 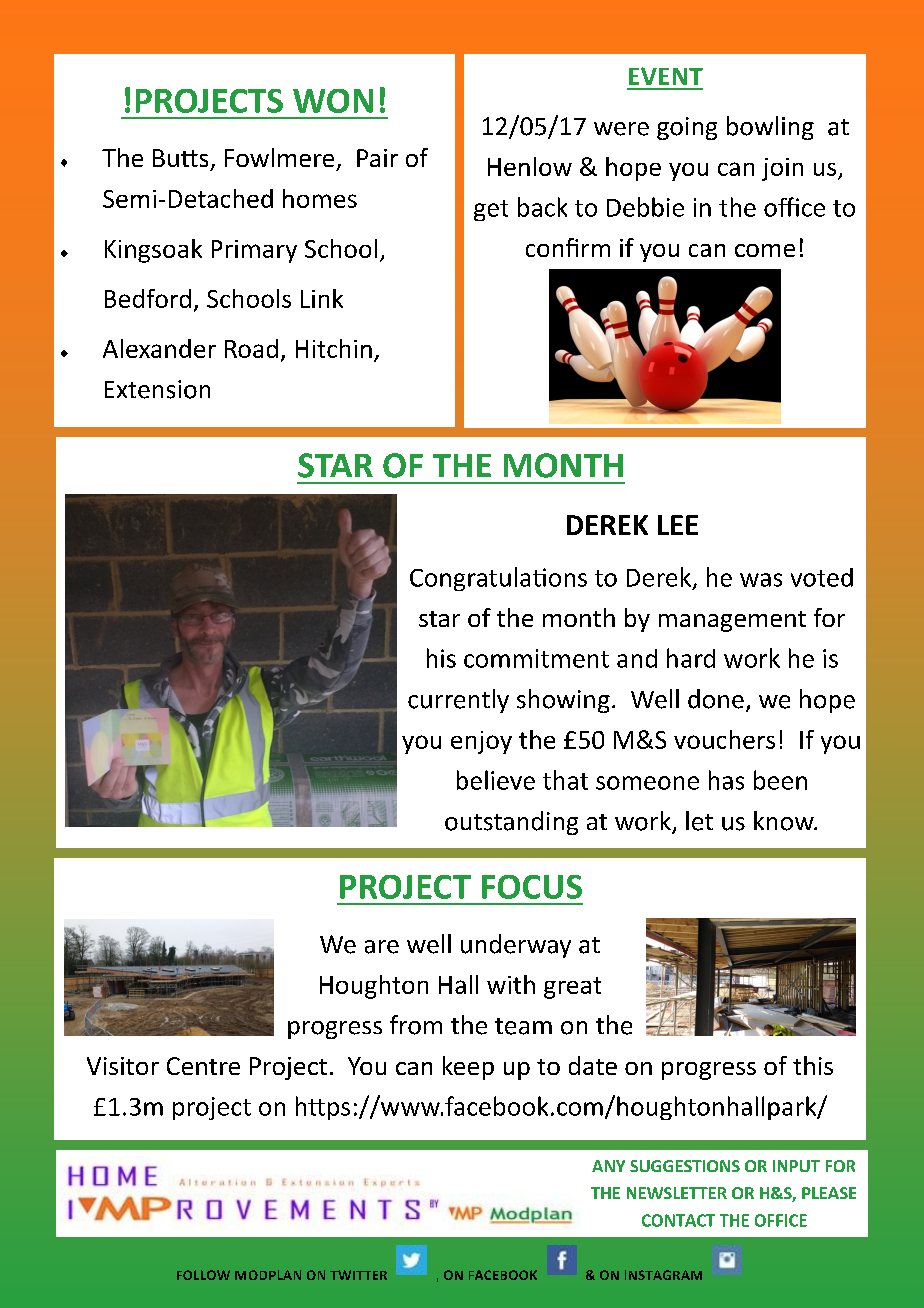 I want to click on LEE, so click(x=678, y=525).
